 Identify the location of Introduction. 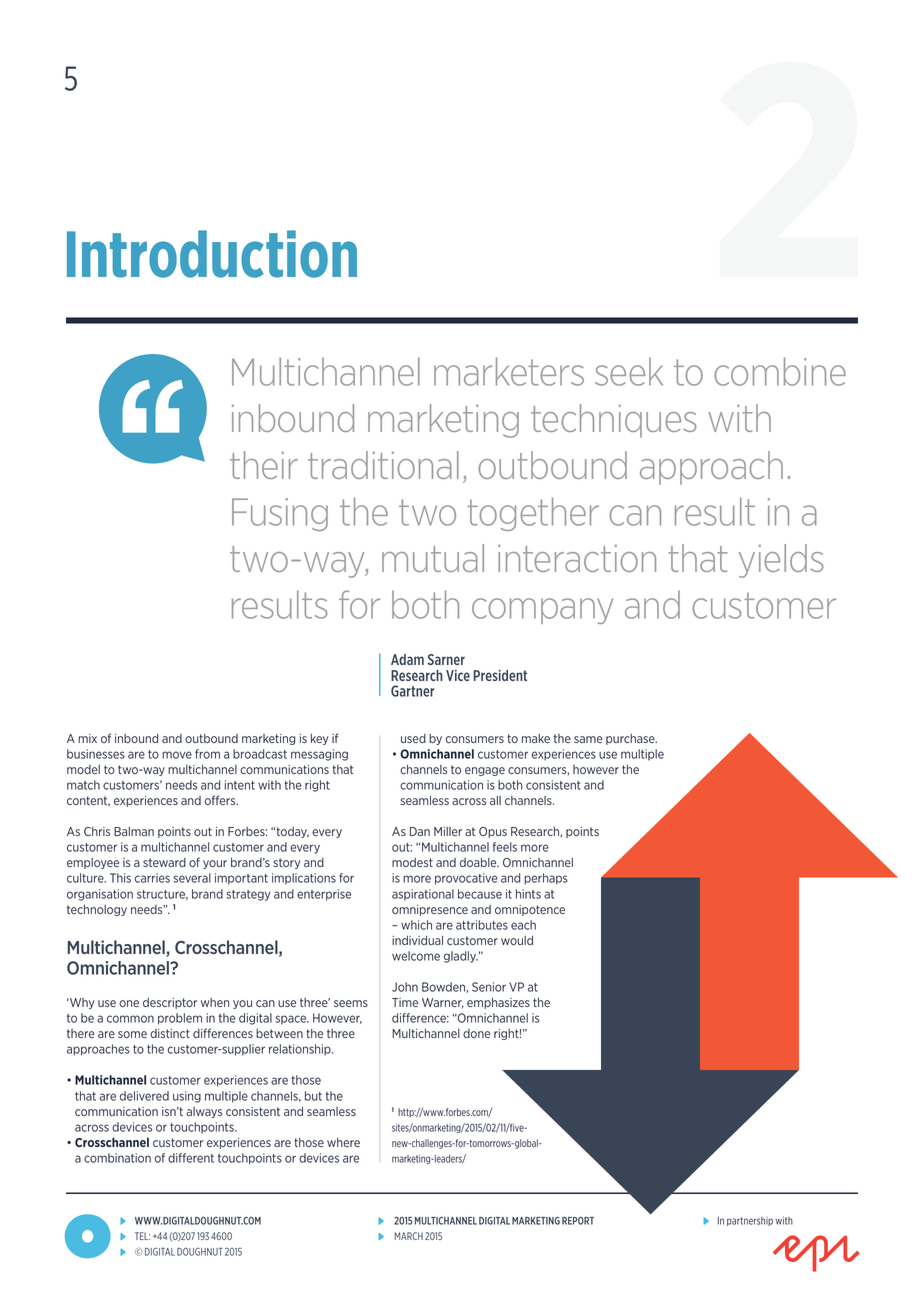
(212, 254).
